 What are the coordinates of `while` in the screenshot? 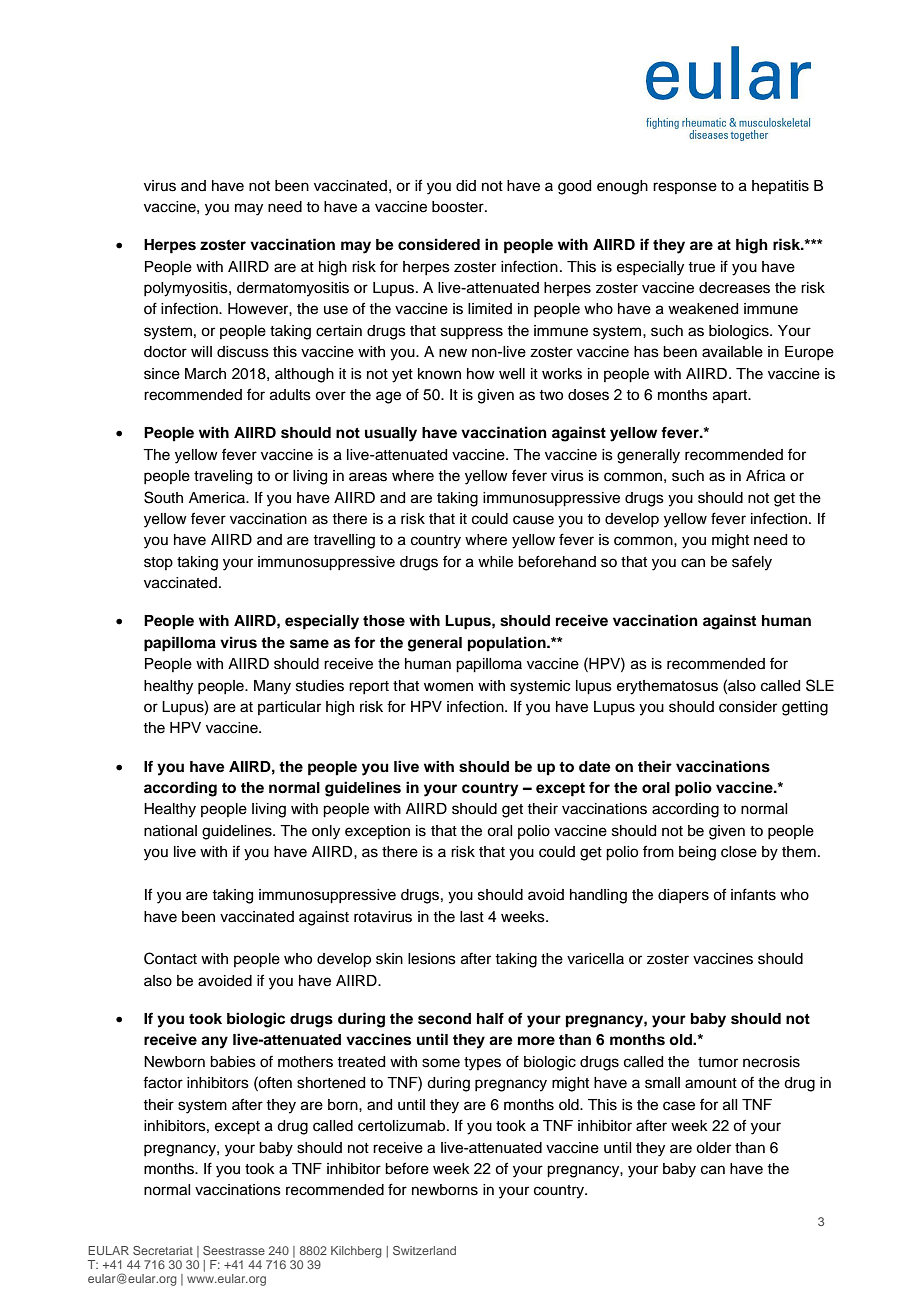 It's located at (495, 562).
